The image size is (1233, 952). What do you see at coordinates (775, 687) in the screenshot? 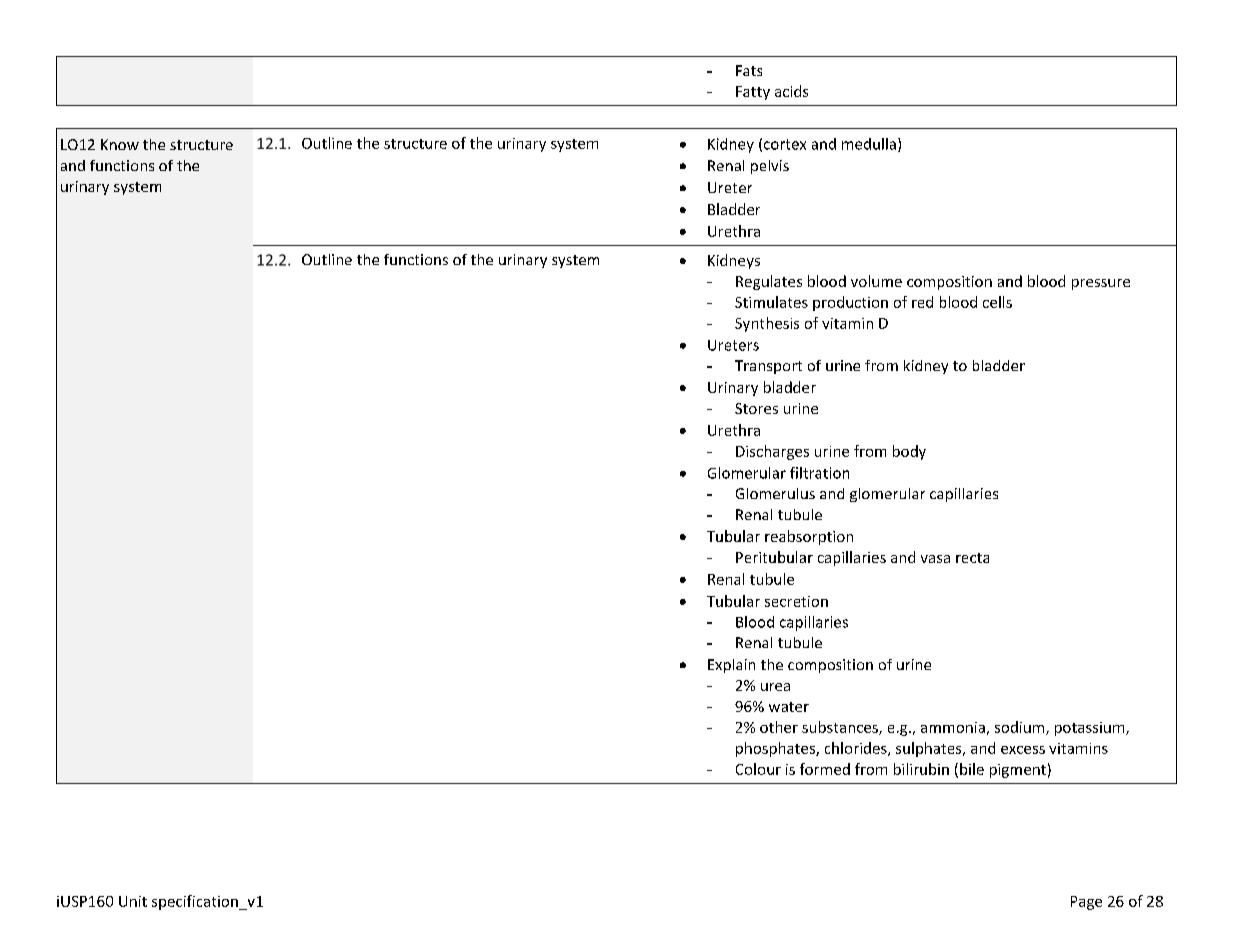
I see `urea` at bounding box center [775, 687].
